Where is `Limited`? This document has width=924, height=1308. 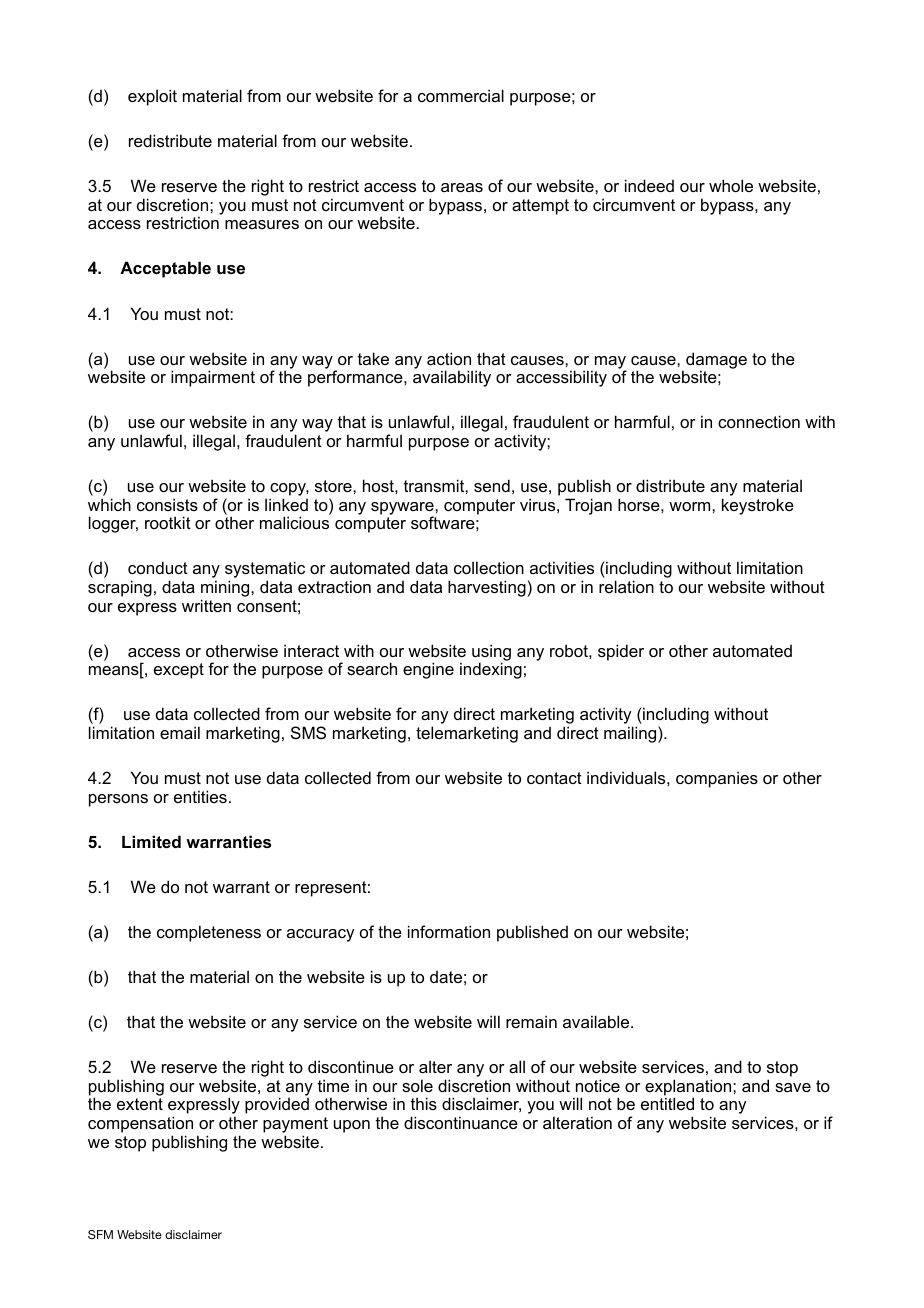 Limited is located at coordinates (151, 841).
